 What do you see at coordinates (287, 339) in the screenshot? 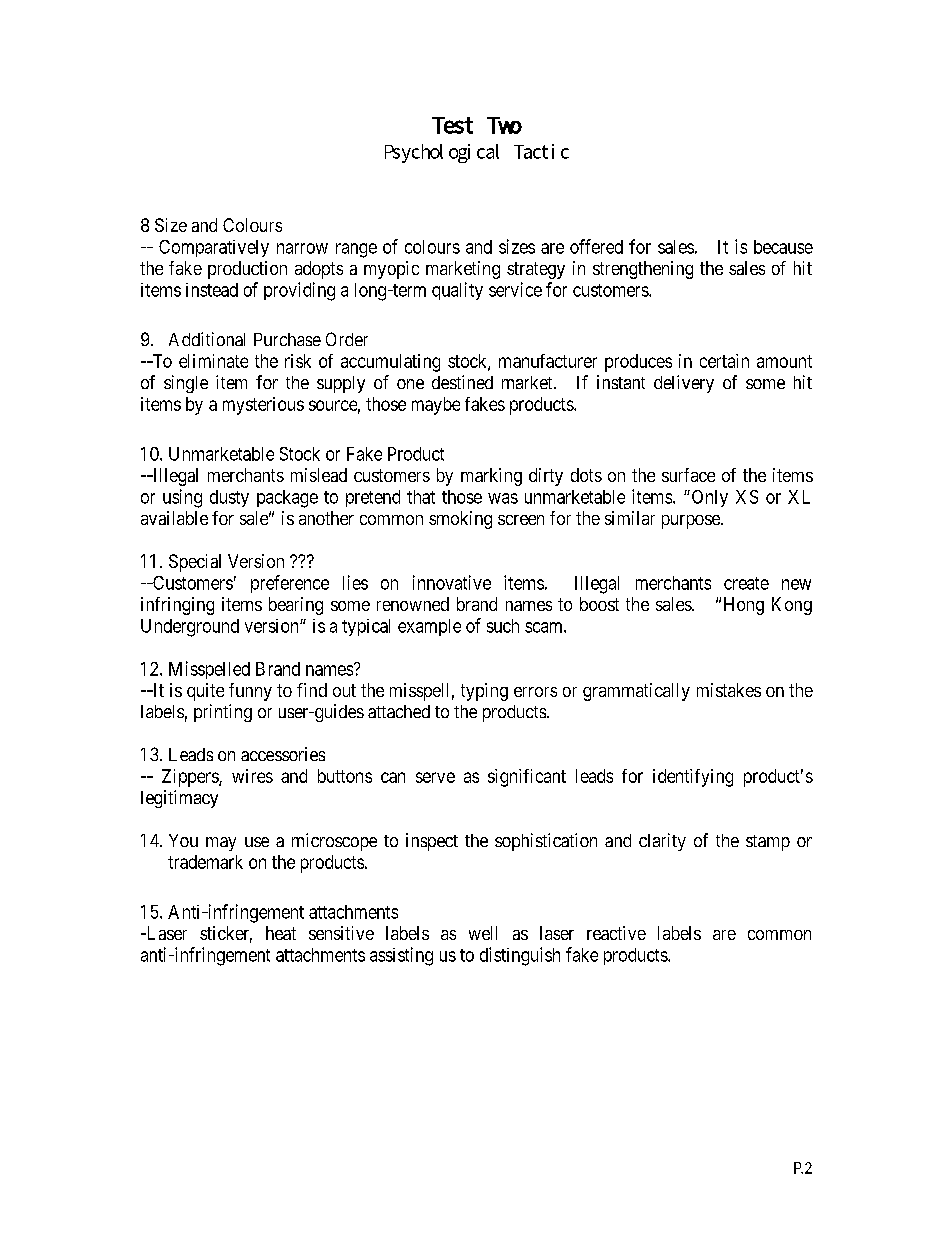
I see `Purchase` at bounding box center [287, 339].
